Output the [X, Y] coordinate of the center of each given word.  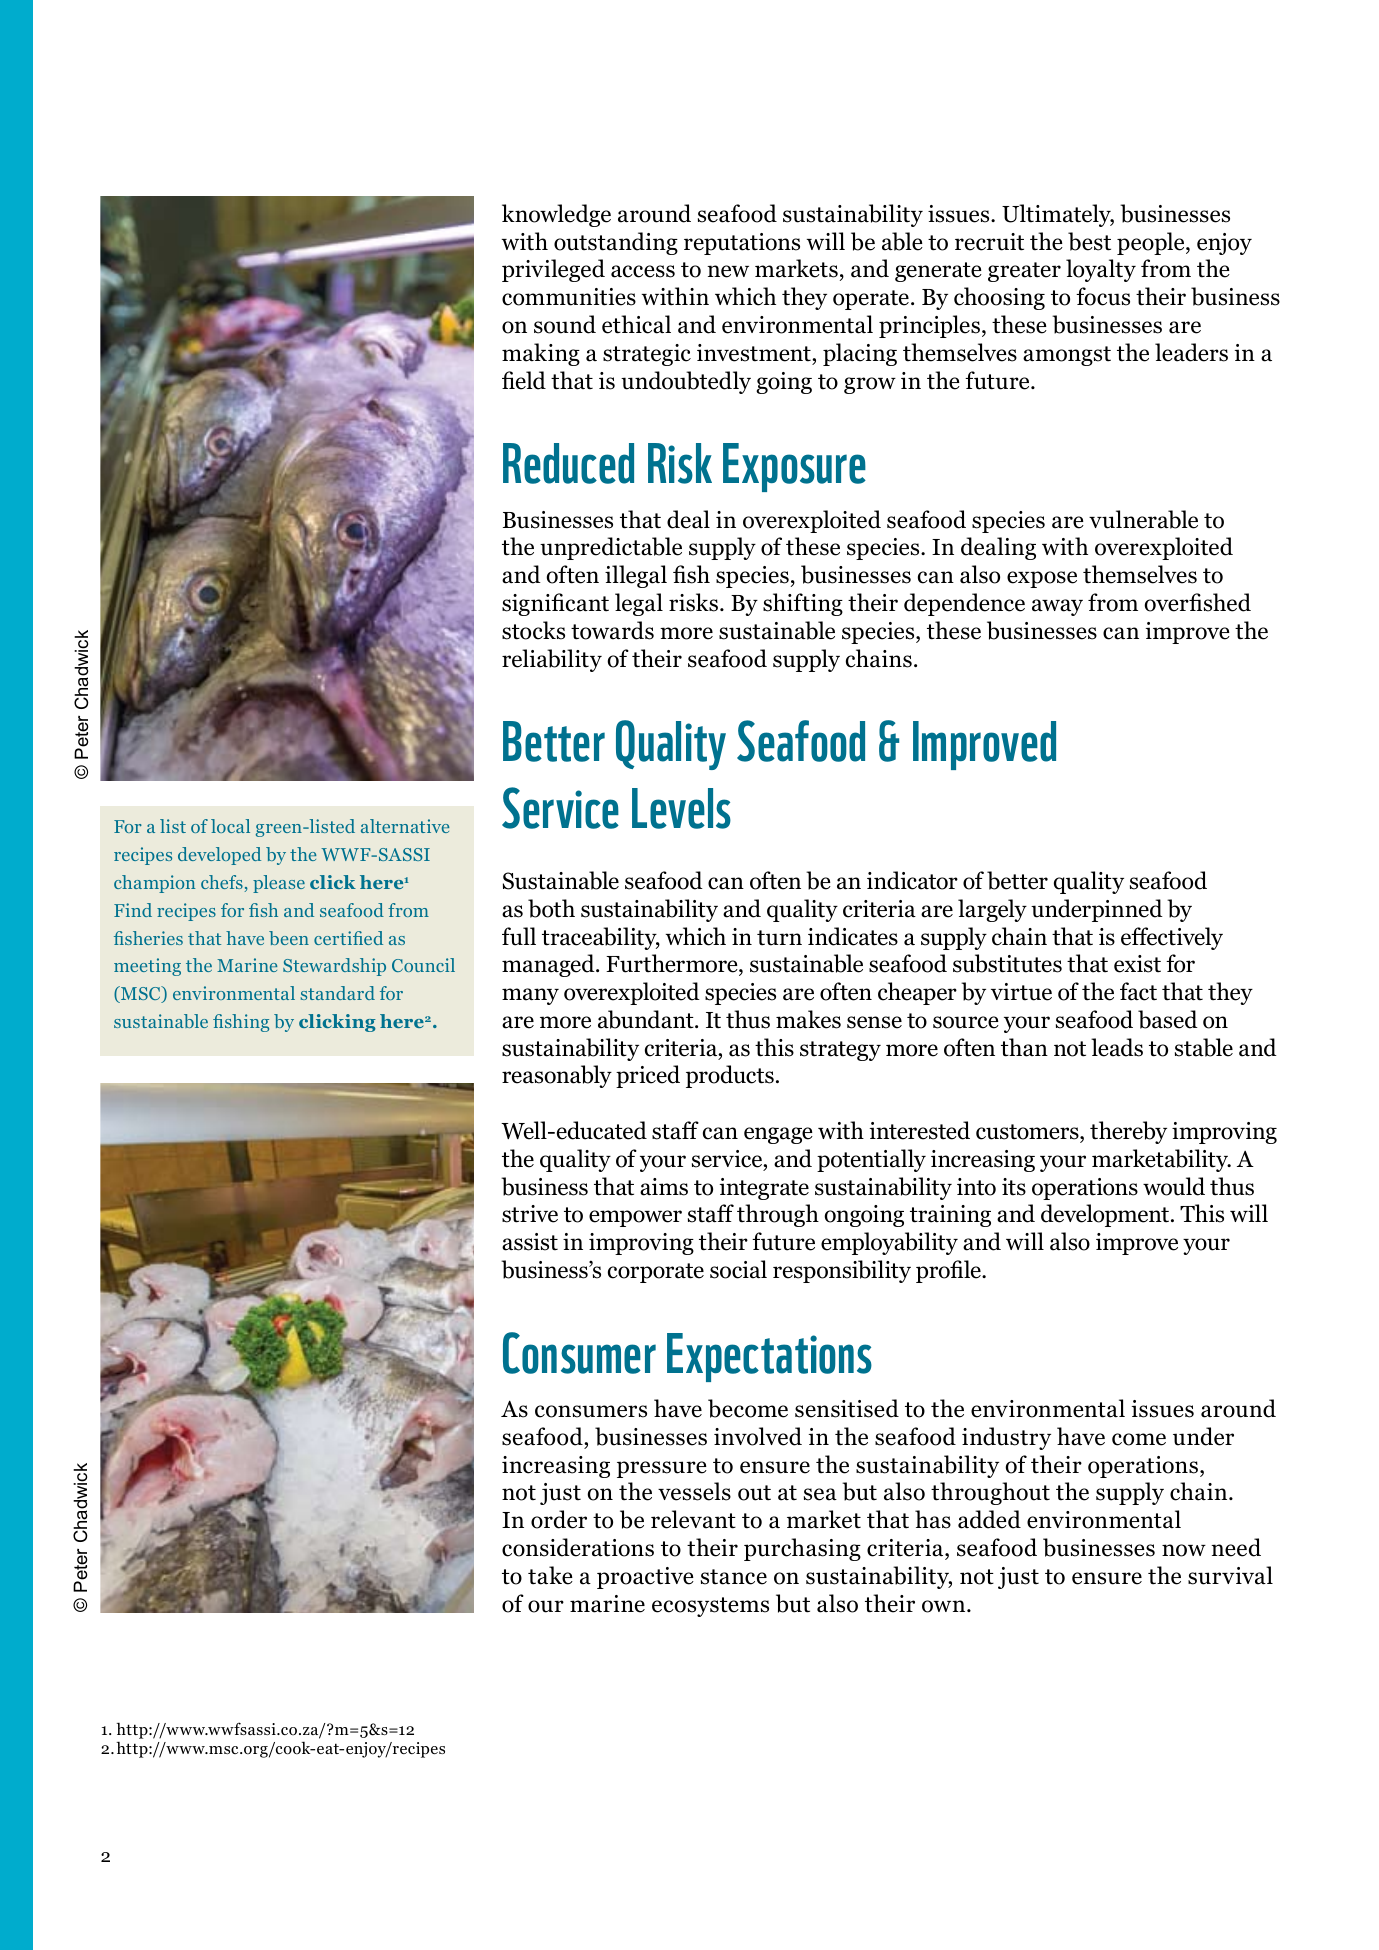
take [550, 1575]
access [643, 271]
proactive [645, 1578]
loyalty [1101, 270]
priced [648, 1076]
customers [1028, 1132]
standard [338, 993]
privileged [553, 270]
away [1057, 607]
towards [612, 630]
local [230, 826]
